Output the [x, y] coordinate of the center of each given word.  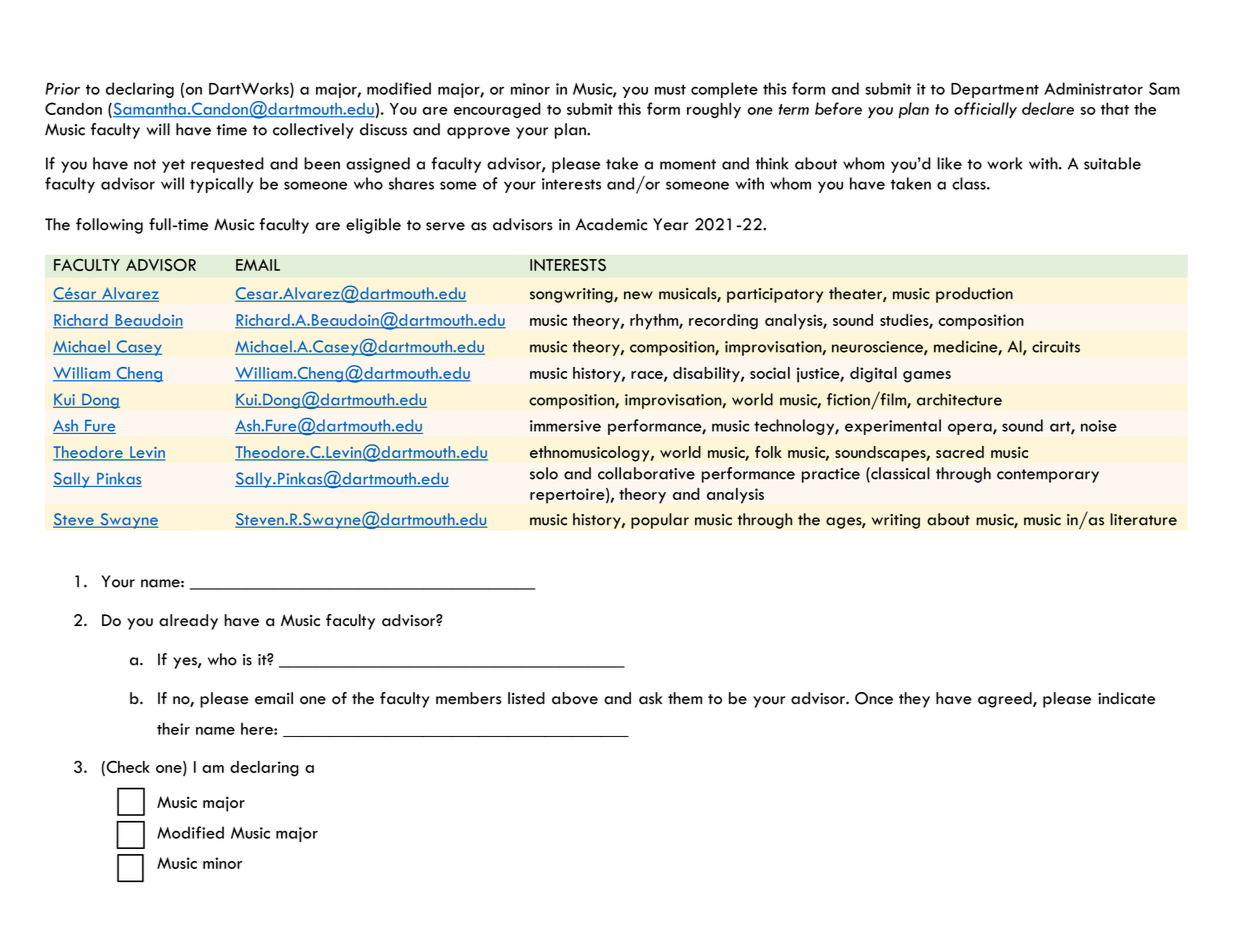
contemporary [1048, 476]
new [638, 295]
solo [544, 473]
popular [660, 521]
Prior [62, 89]
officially [985, 110]
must [670, 89]
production [974, 295]
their [173, 728]
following [109, 226]
